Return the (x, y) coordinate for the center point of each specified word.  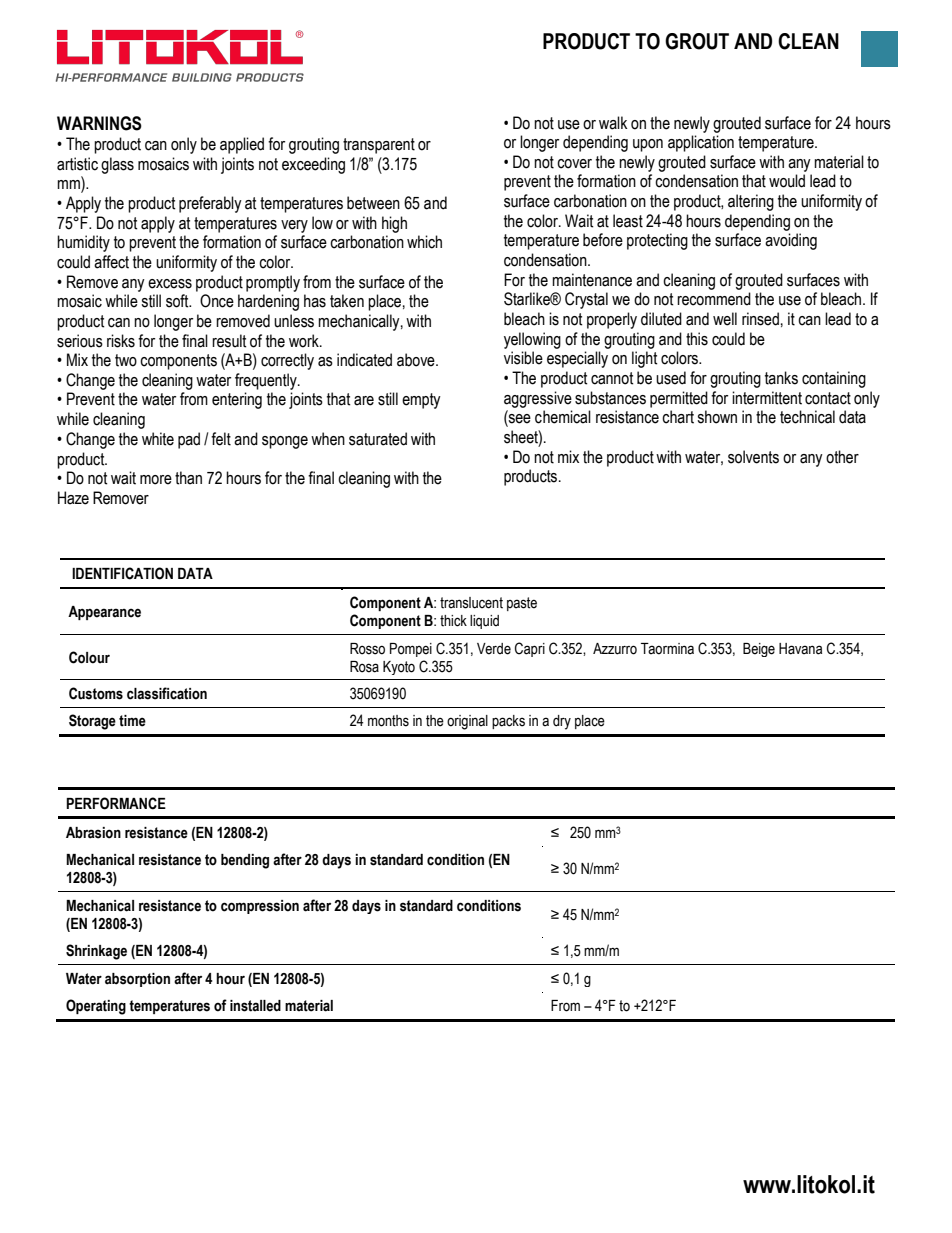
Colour (89, 657)
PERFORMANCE (116, 803)
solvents (753, 457)
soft (178, 301)
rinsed (760, 319)
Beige (759, 650)
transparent (379, 146)
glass (117, 165)
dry (562, 722)
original (467, 722)
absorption (137, 980)
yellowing (532, 340)
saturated (378, 439)
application (701, 143)
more (156, 480)
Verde (494, 649)
